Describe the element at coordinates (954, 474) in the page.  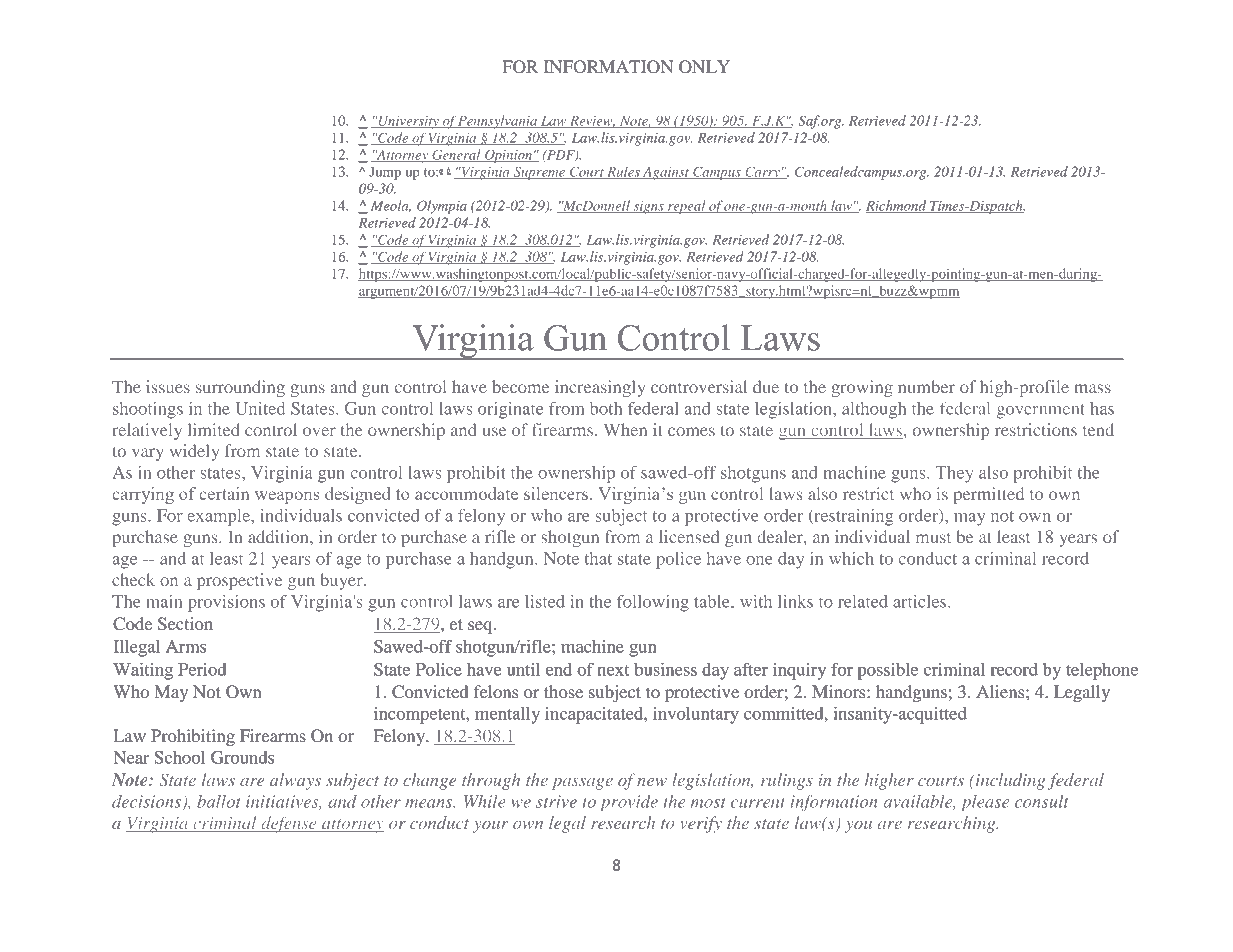
I see `They` at that location.
